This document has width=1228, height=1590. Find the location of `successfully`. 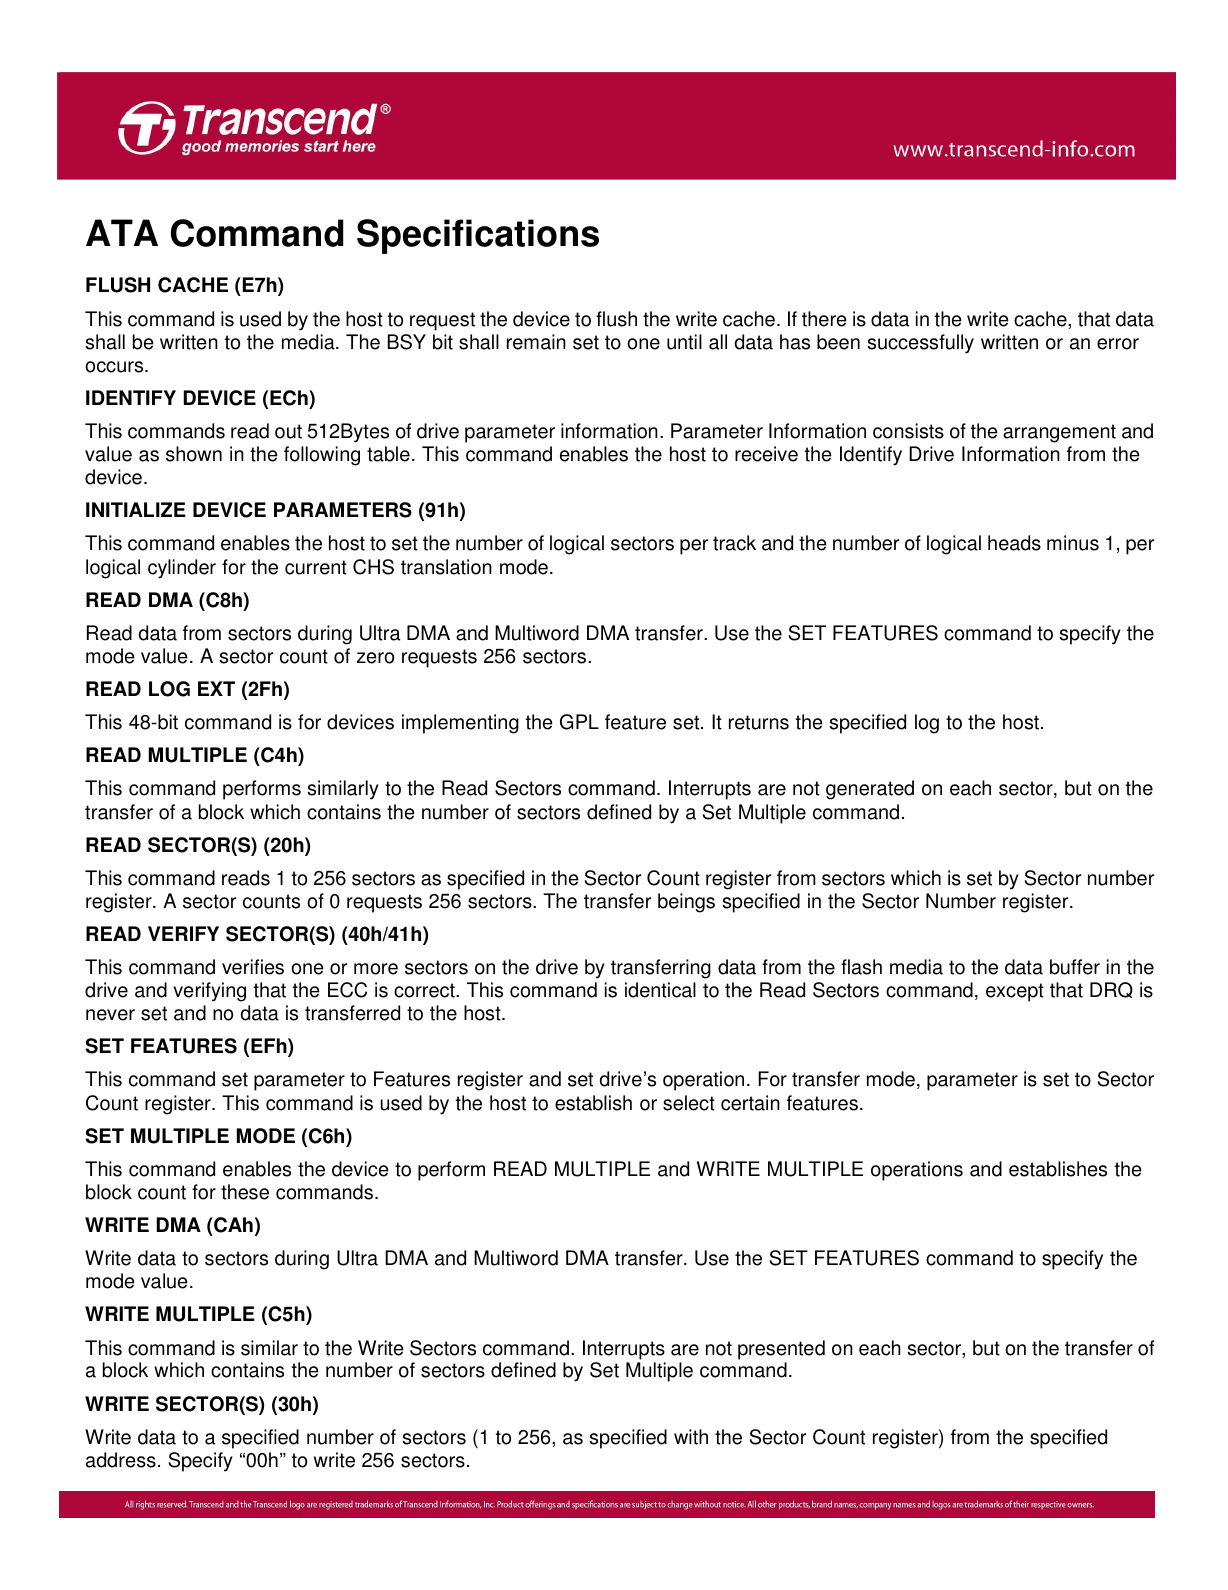

successfully is located at coordinates (920, 344).
